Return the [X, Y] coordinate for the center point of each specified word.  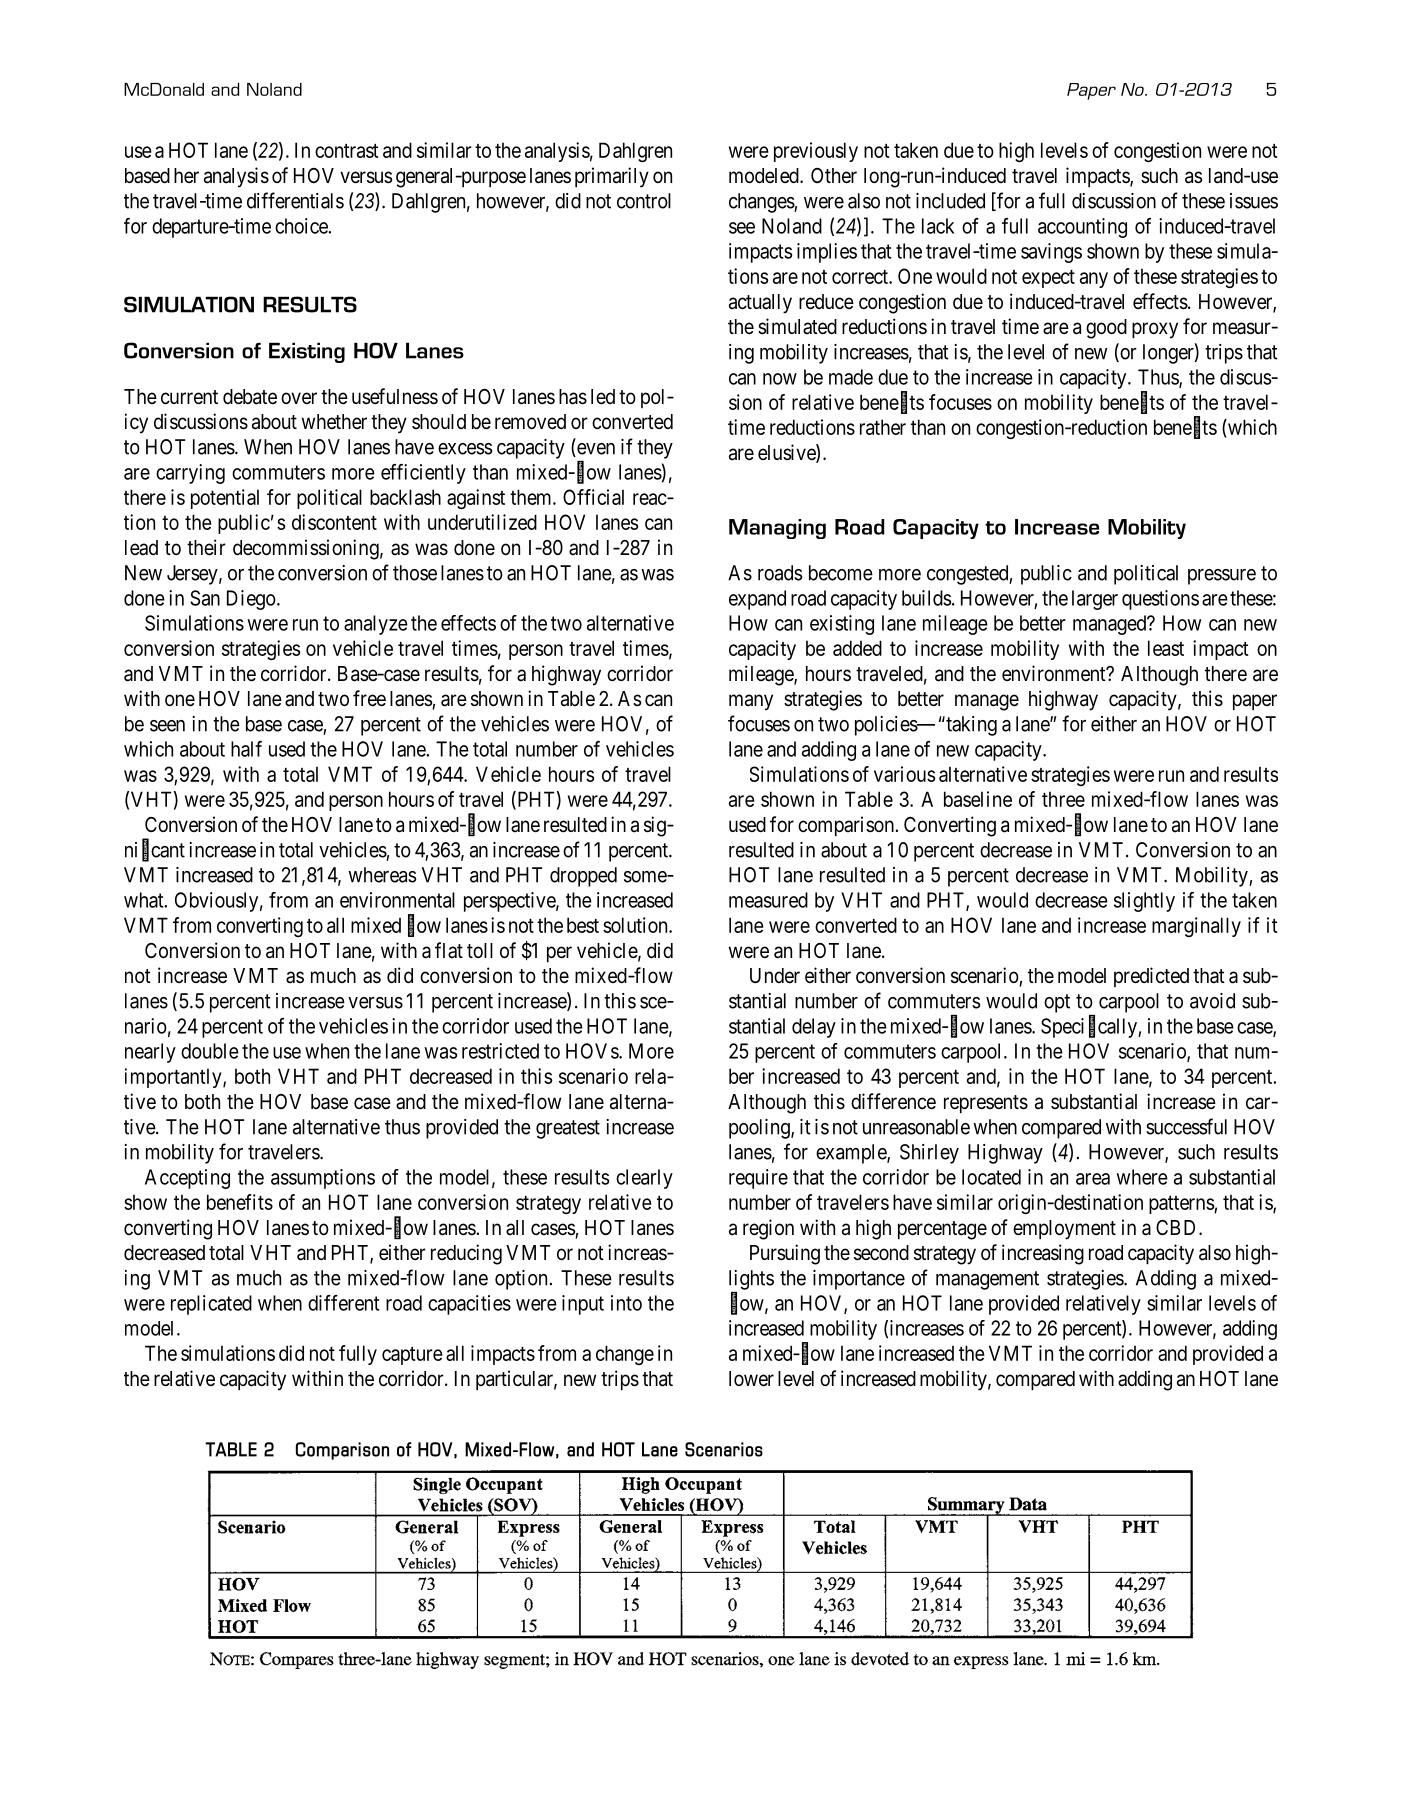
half [246, 749]
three [1063, 799]
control [644, 201]
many [751, 702]
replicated [211, 1305]
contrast [347, 151]
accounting [1082, 228]
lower [751, 1378]
